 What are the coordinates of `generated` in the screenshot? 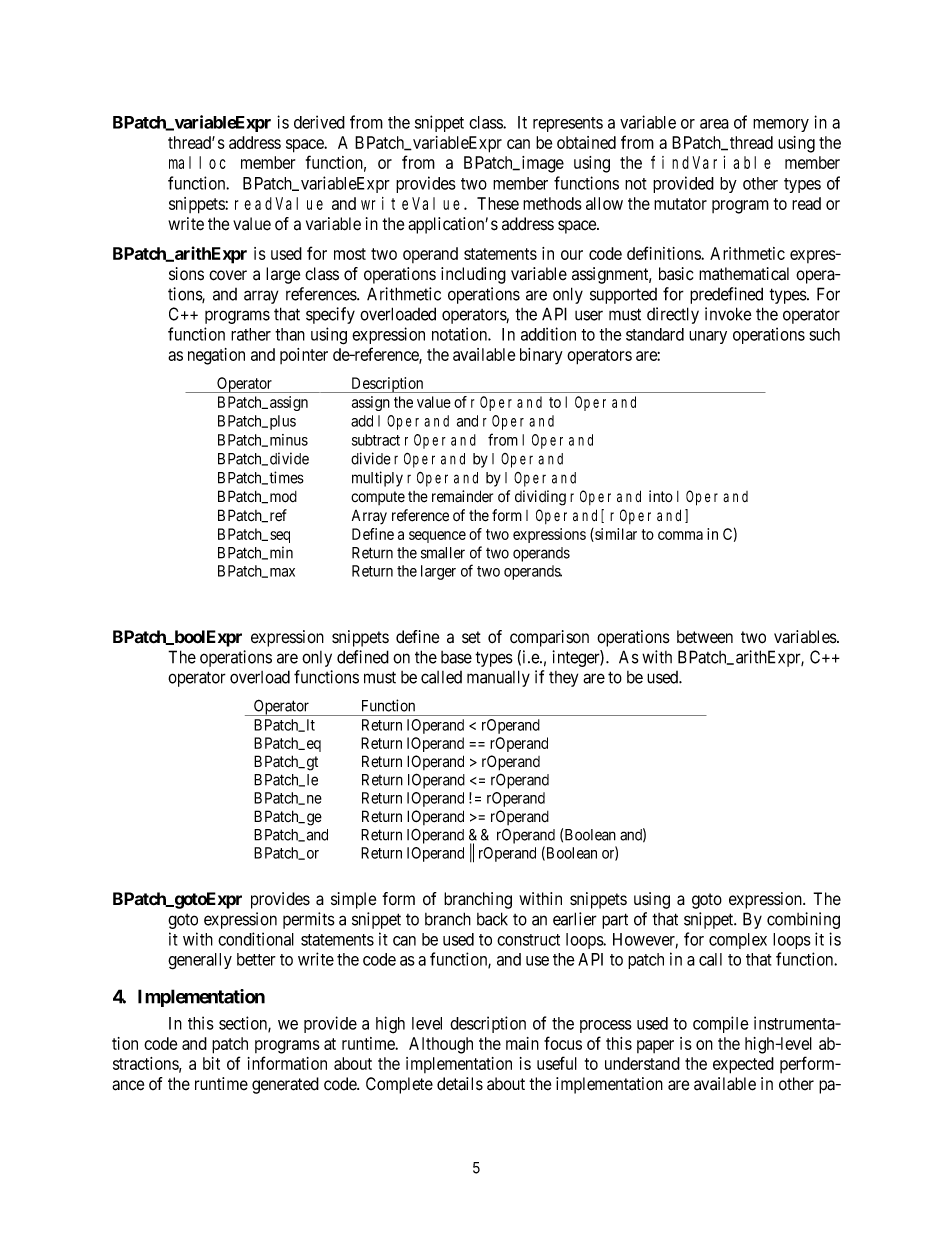 It's located at (285, 1085).
